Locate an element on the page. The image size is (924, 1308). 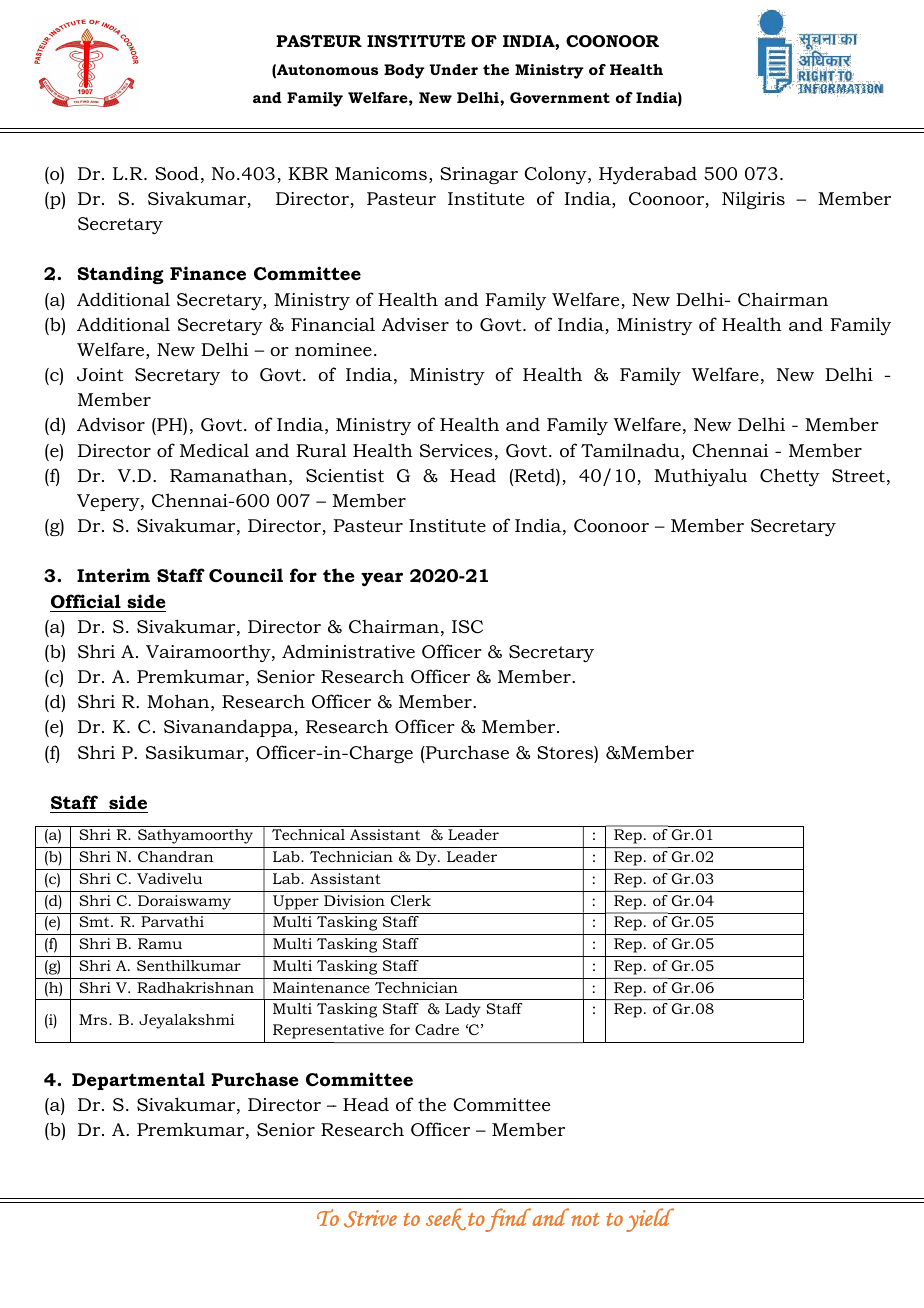
Council is located at coordinates (246, 575).
